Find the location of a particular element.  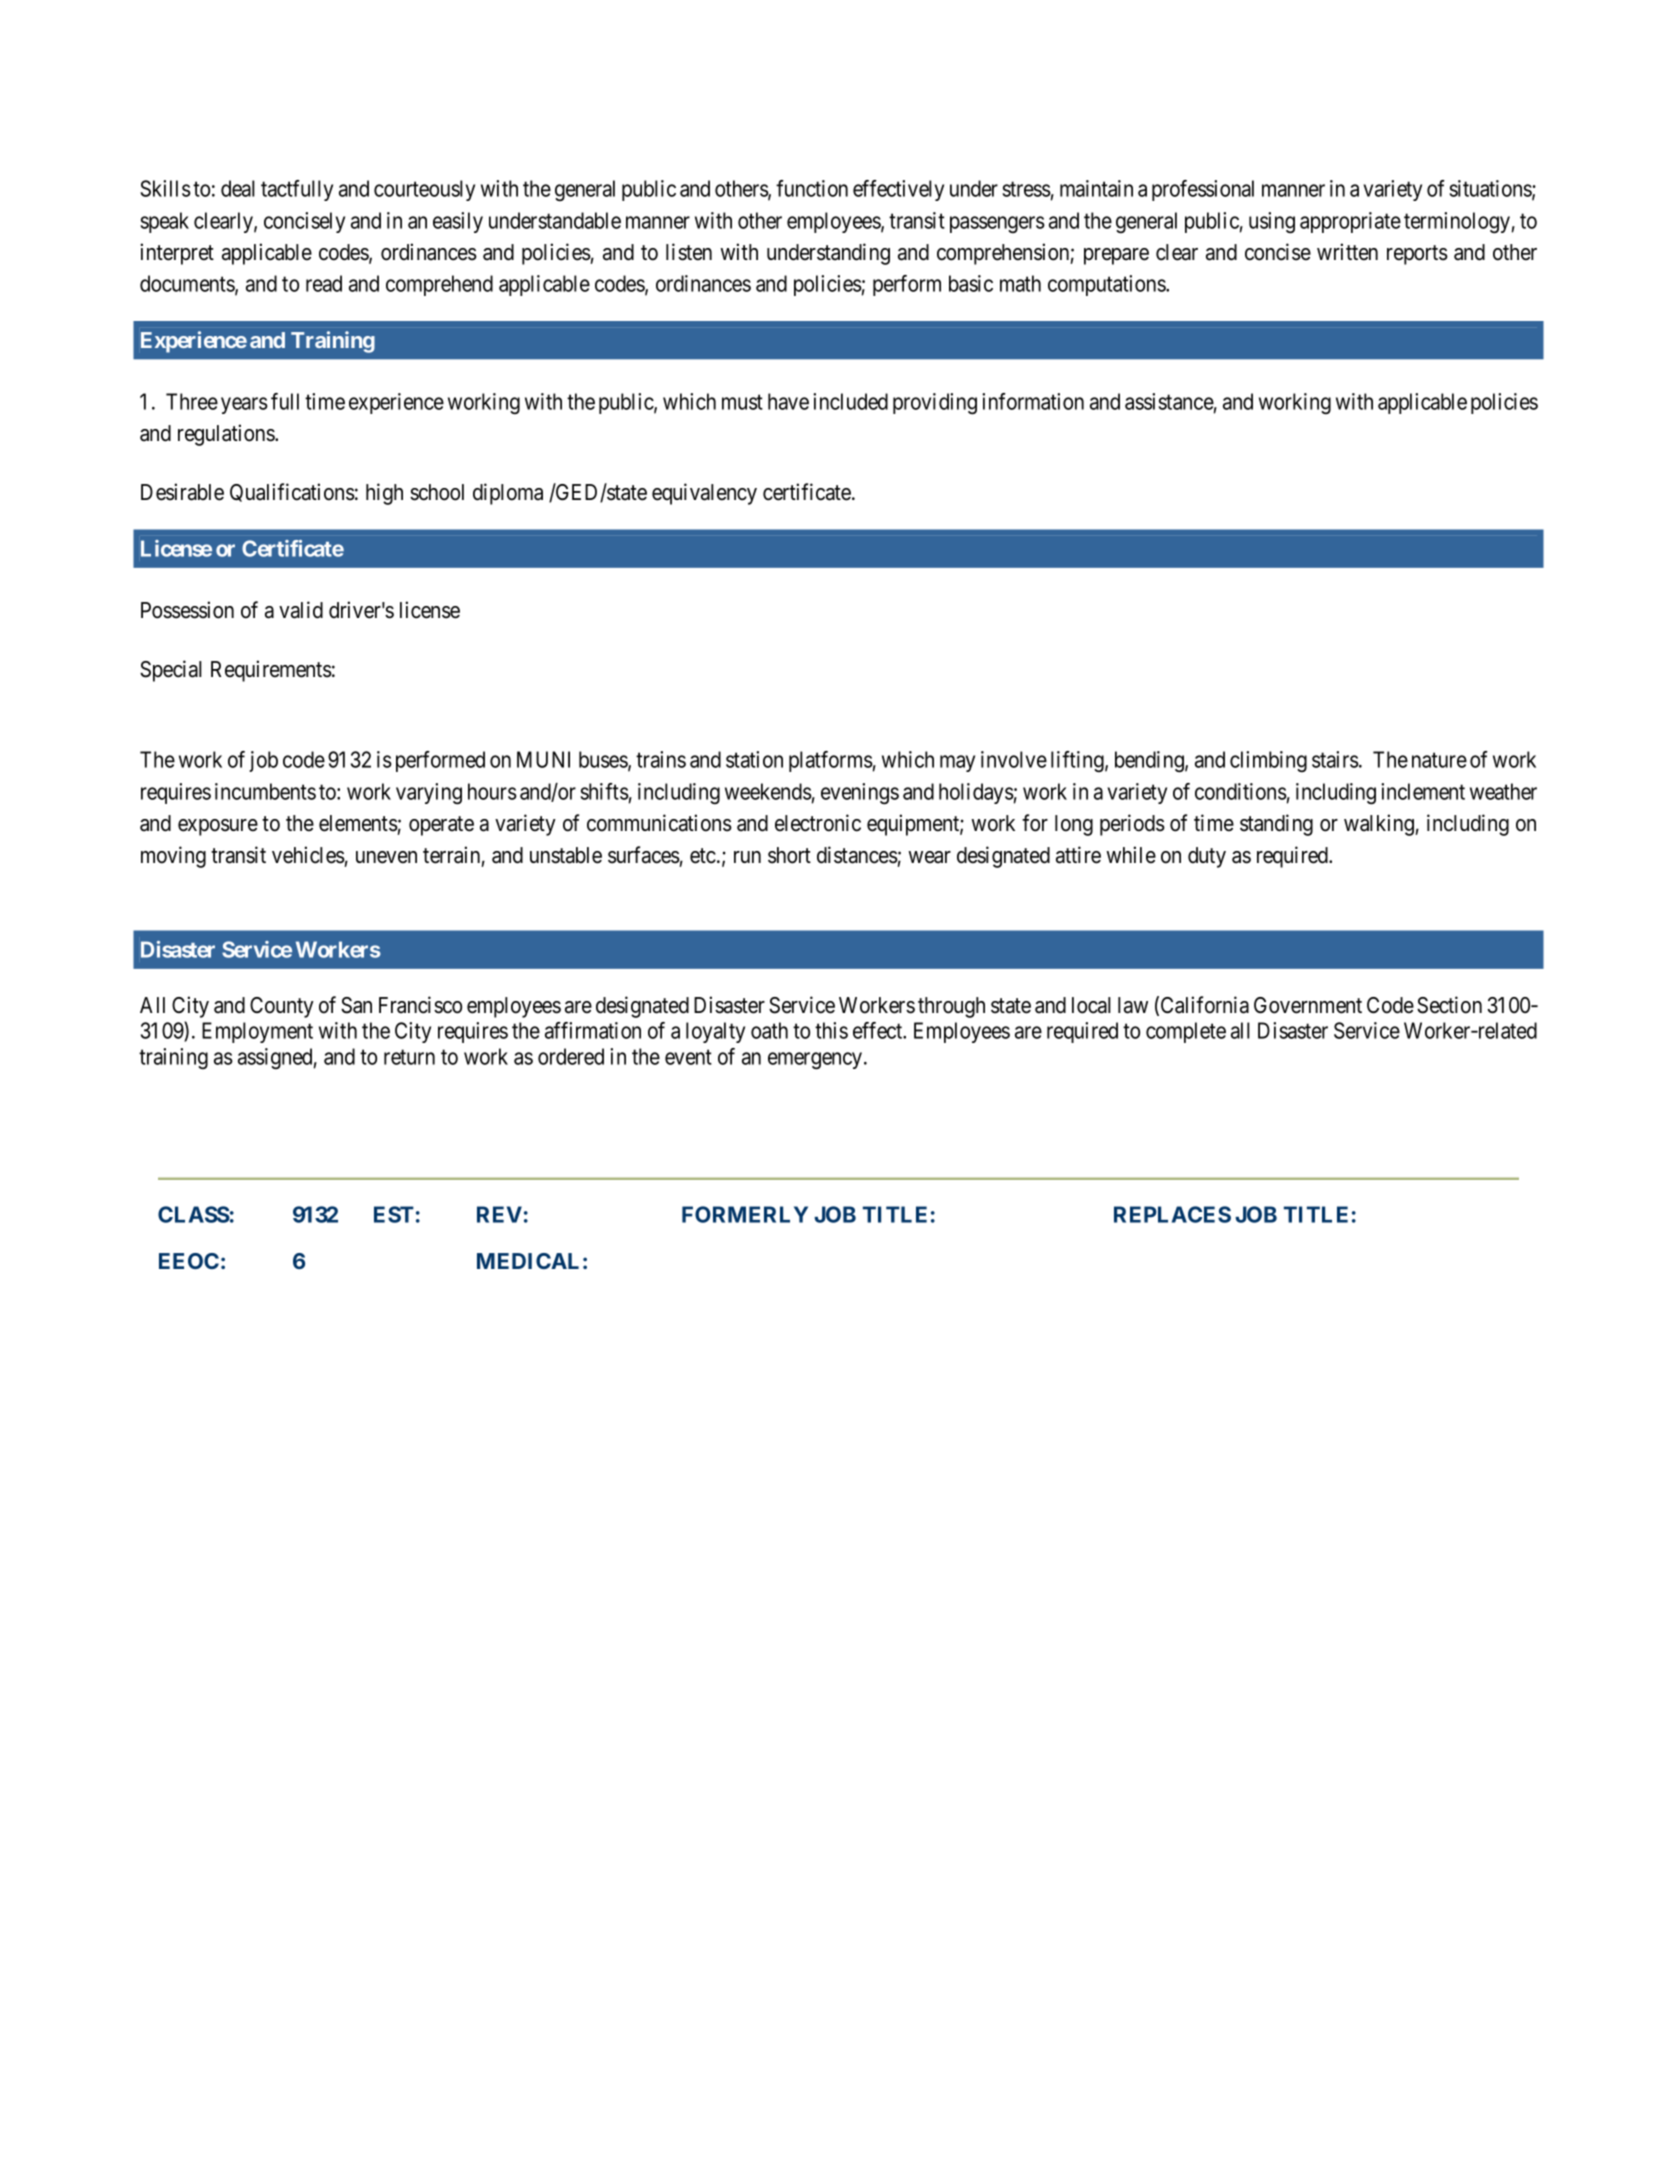

information is located at coordinates (1033, 401).
